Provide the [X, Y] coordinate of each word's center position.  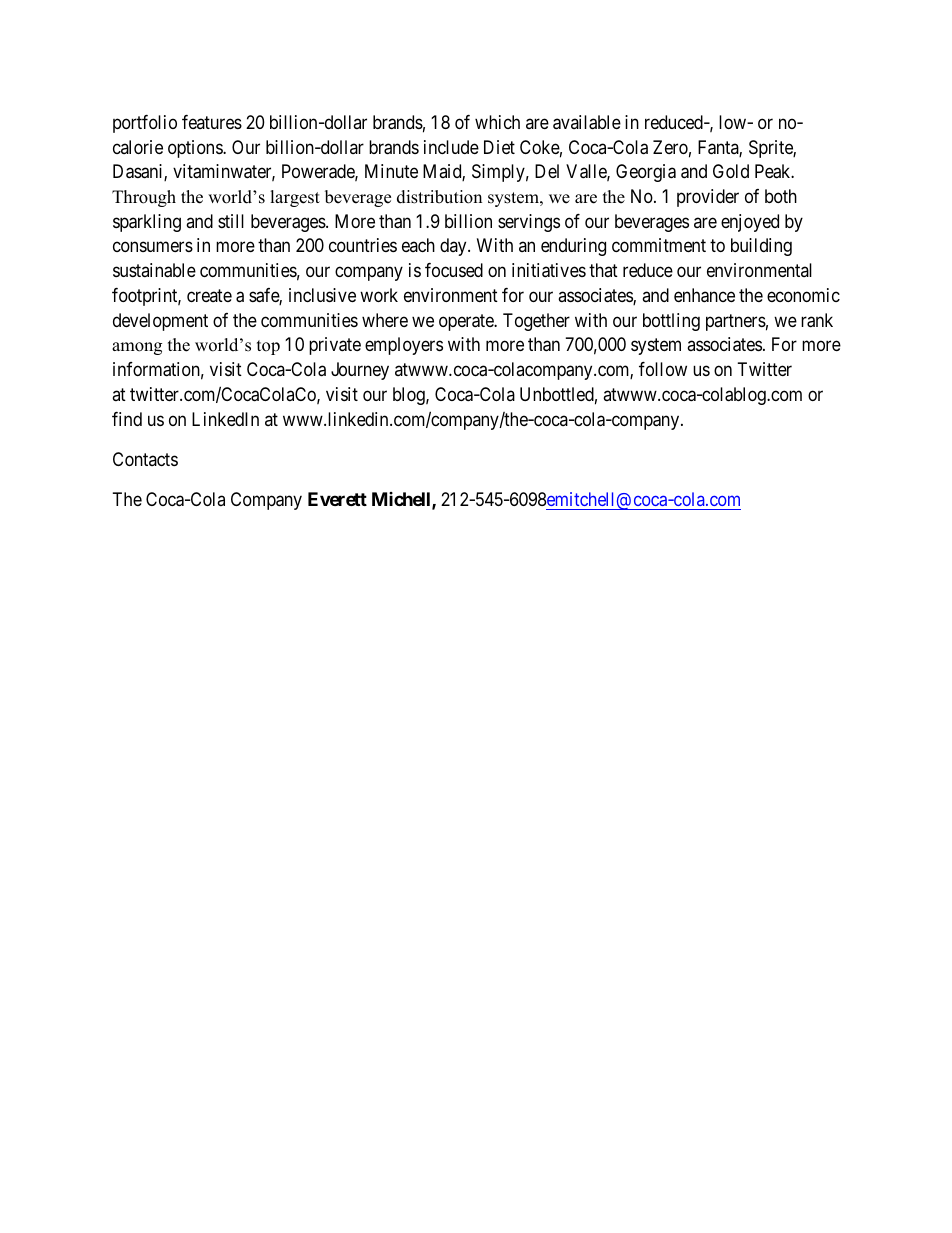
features [212, 122]
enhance [704, 295]
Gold [731, 171]
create [209, 295]
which [497, 122]
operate [467, 322]
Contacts [145, 459]
